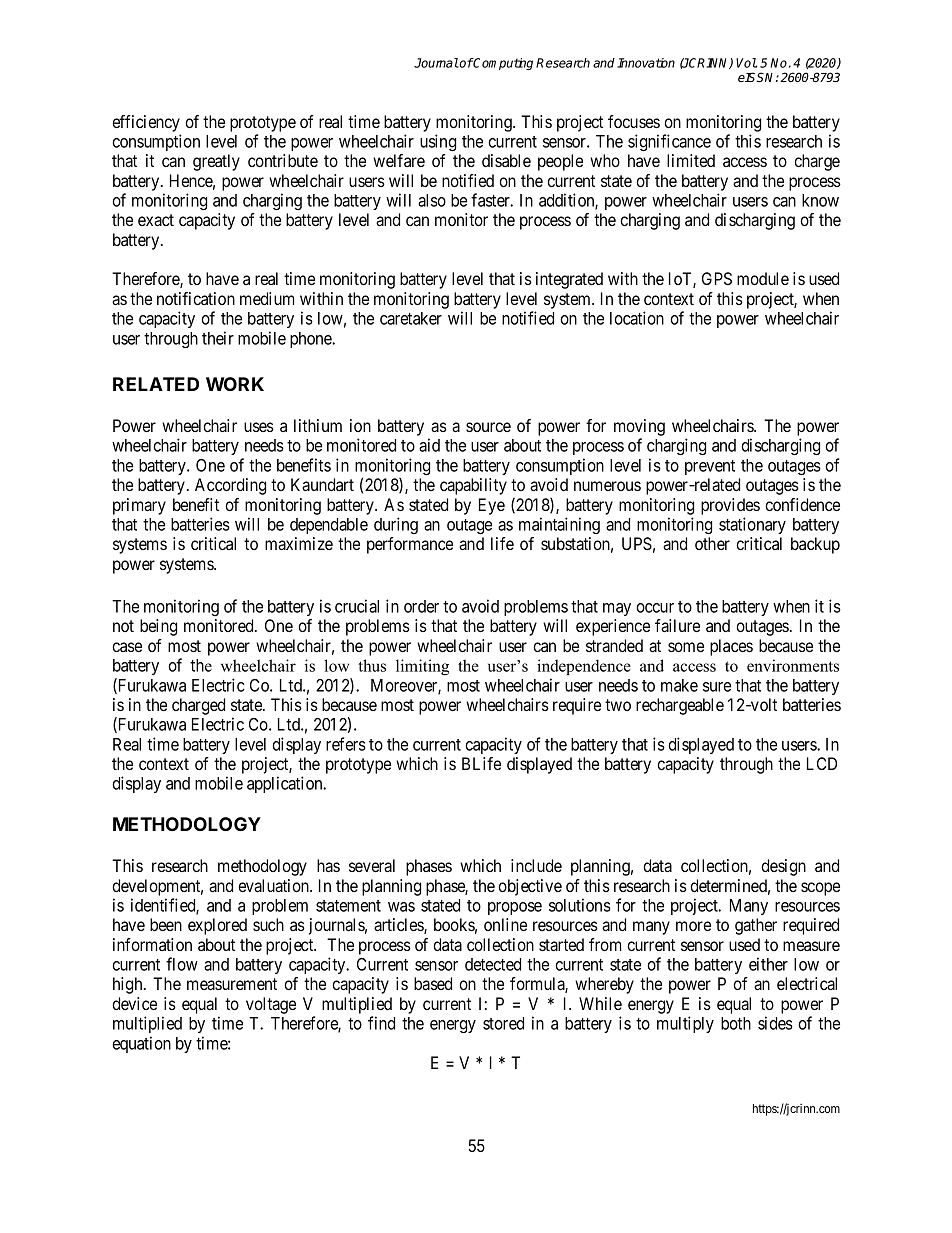  What do you see at coordinates (410, 545) in the screenshot?
I see `performance` at bounding box center [410, 545].
